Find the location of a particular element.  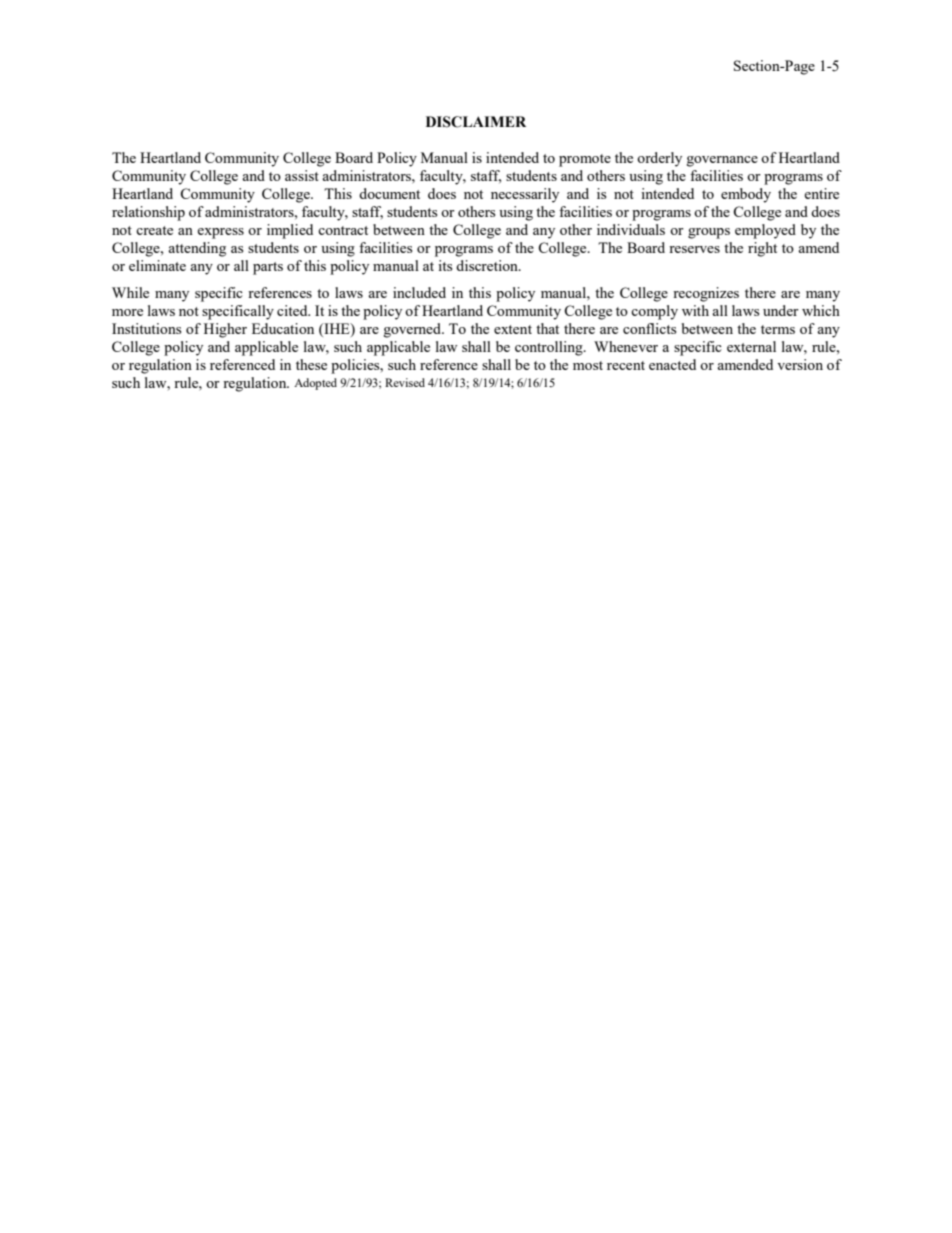

discretion is located at coordinates (488, 265).
